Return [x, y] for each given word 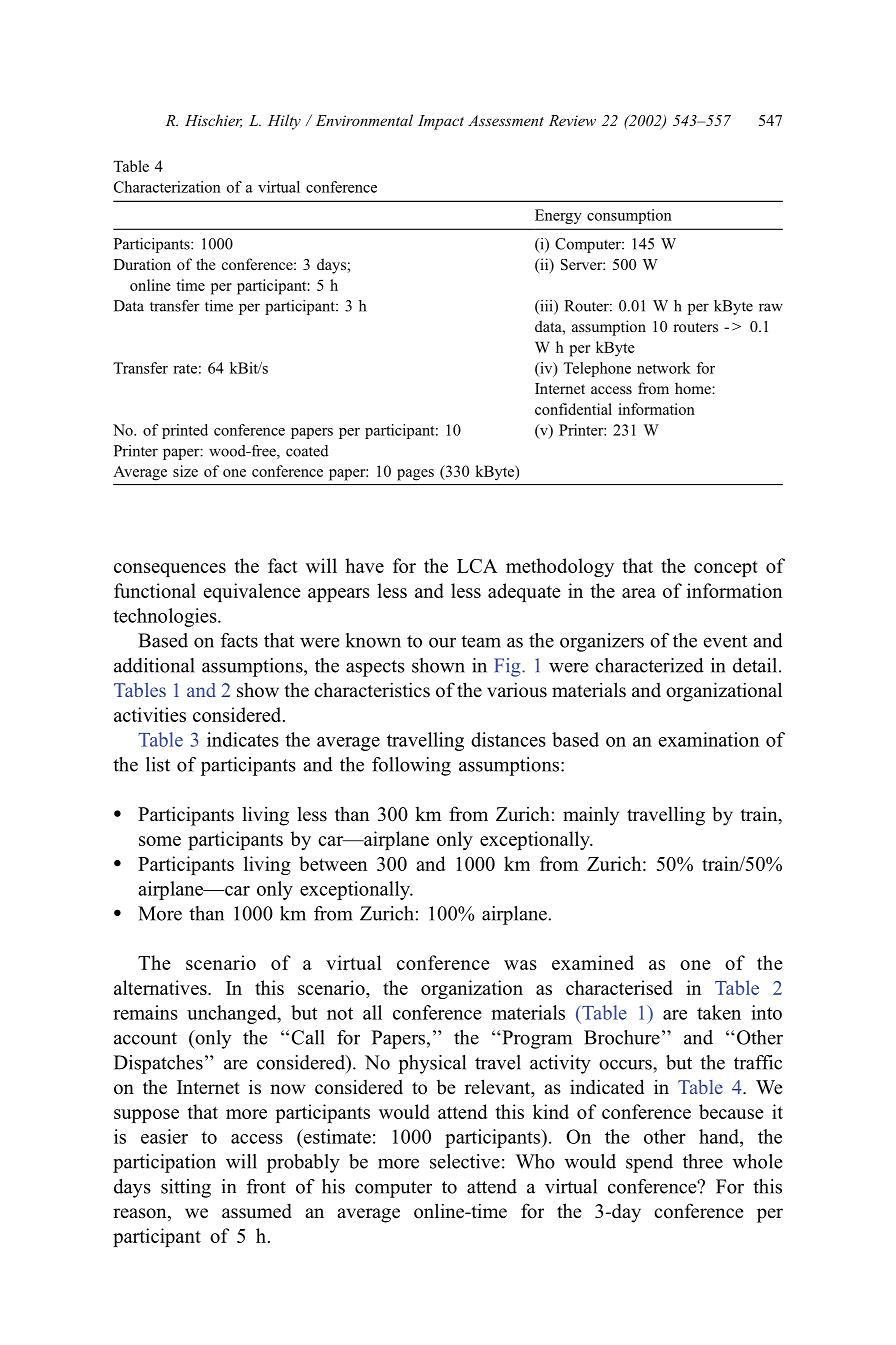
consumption [629, 216]
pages [415, 475]
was [520, 965]
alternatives [161, 987]
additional [154, 665]
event [725, 641]
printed [185, 431]
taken [719, 1012]
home [694, 388]
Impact [441, 122]
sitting [186, 1188]
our [442, 642]
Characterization [167, 187]
